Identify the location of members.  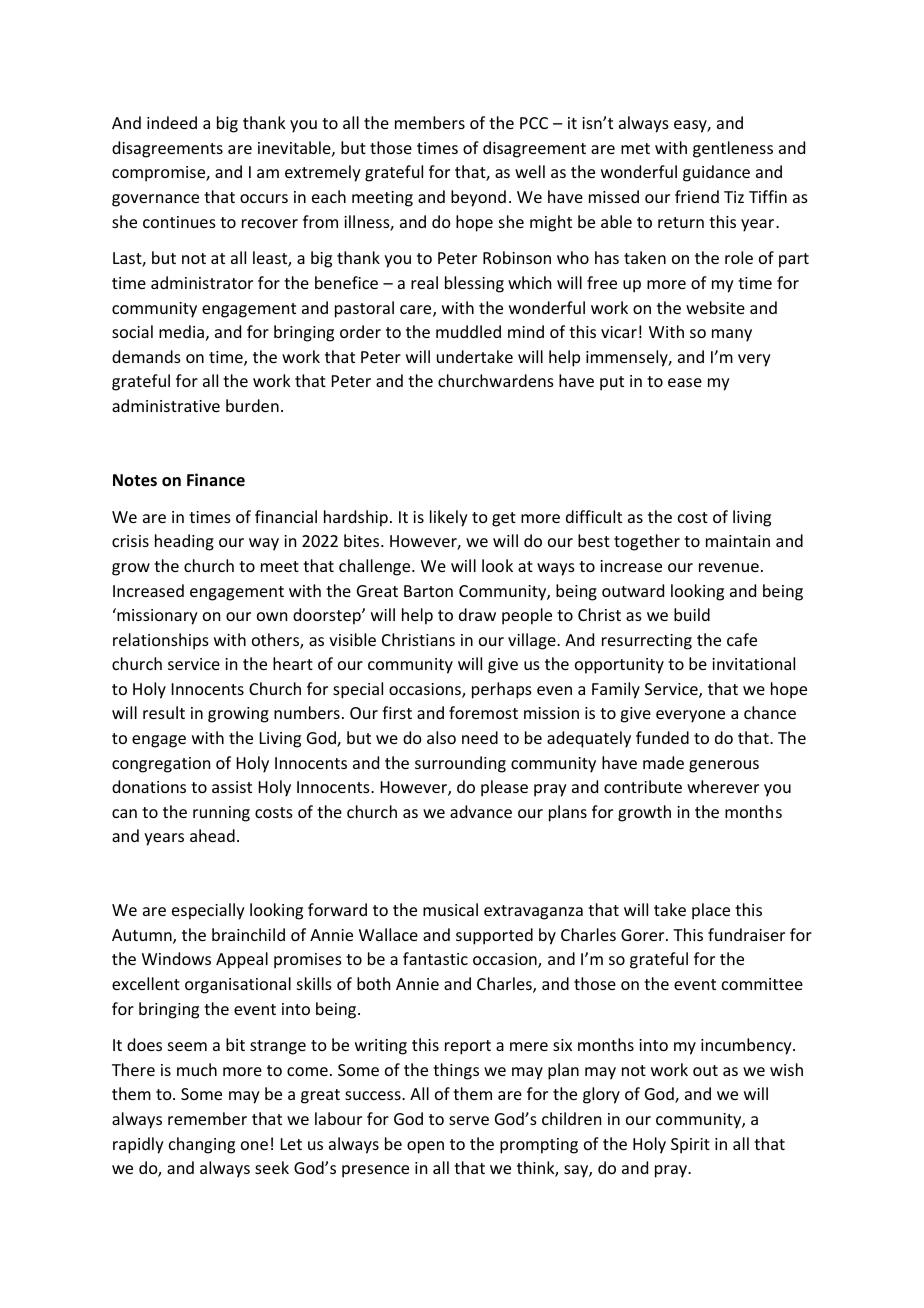
(430, 122).
